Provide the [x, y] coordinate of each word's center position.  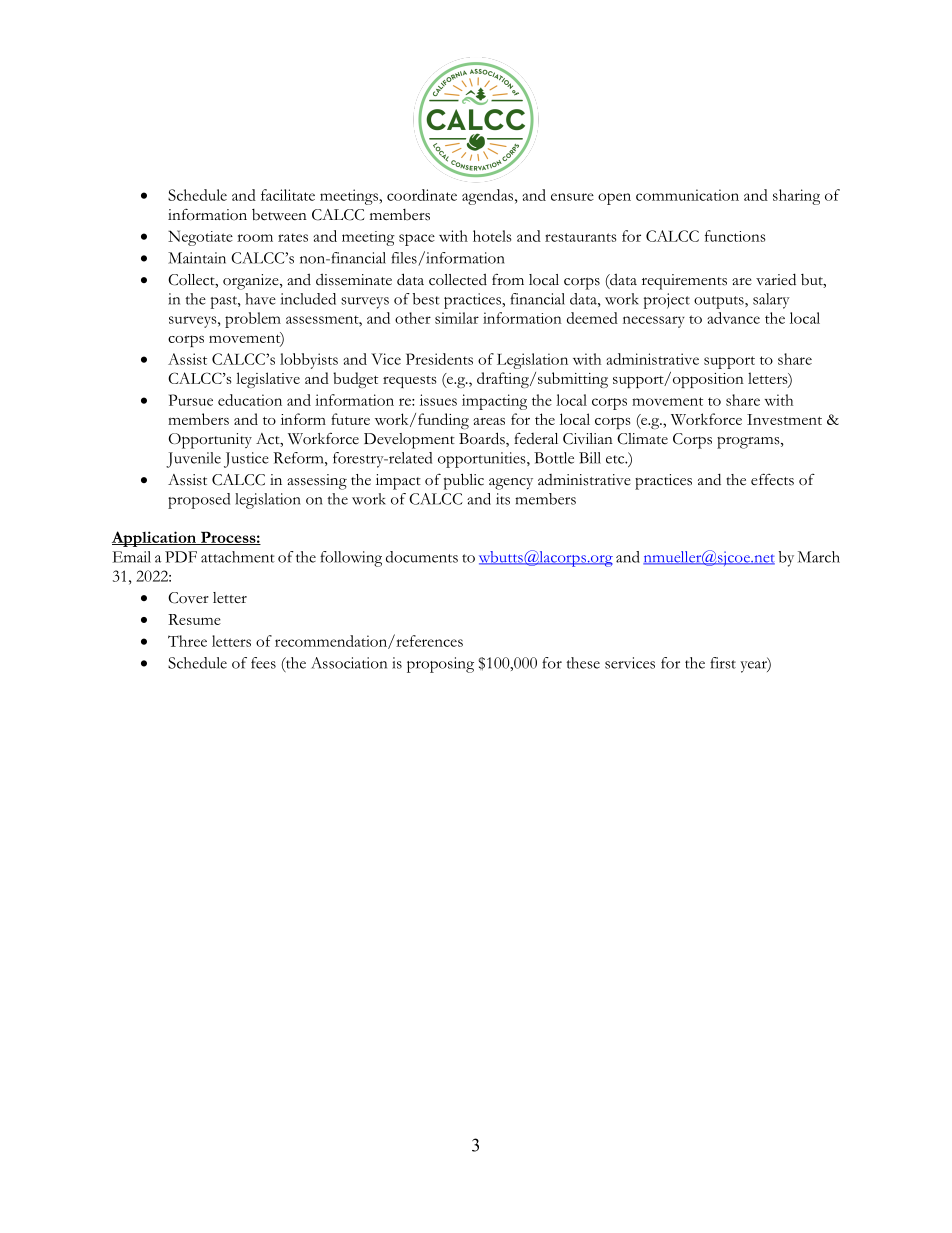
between [279, 215]
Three [187, 641]
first [723, 663]
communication [687, 195]
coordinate [422, 195]
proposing [440, 665]
